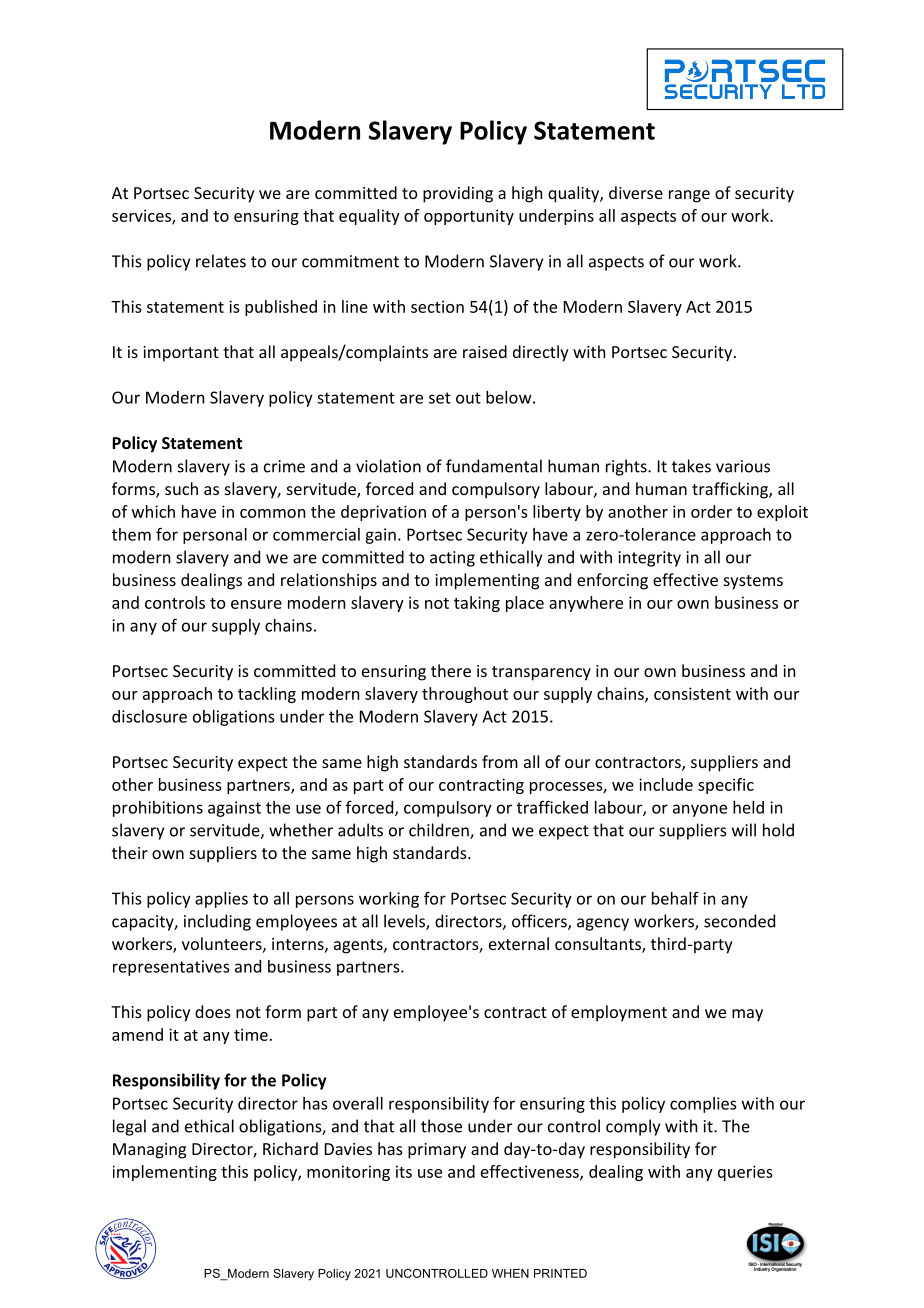 The height and width of the screenshot is (1308, 924). I want to click on taking, so click(477, 604).
